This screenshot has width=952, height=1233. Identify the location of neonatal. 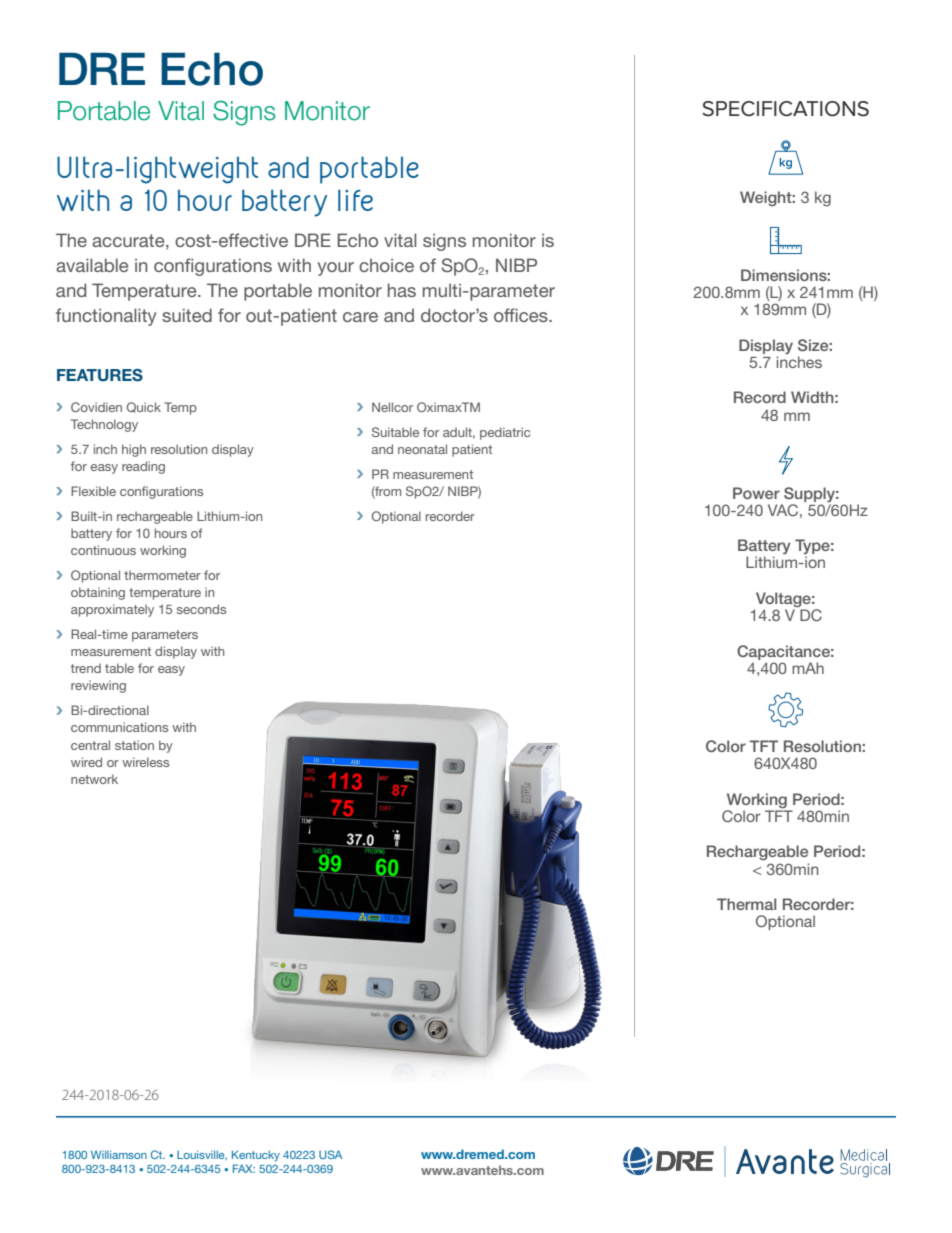
(422, 449).
